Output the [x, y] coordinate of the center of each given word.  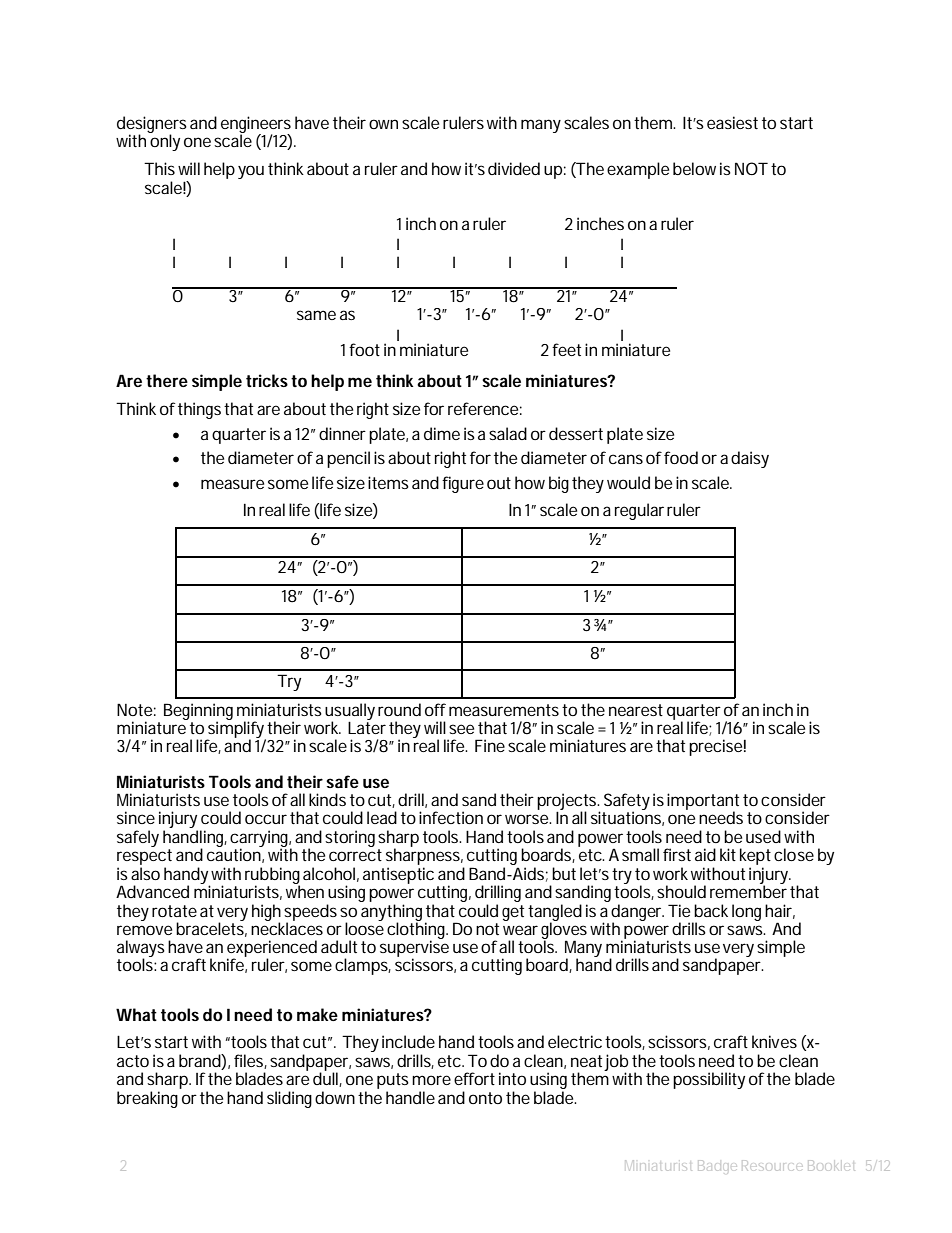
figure [463, 484]
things [199, 410]
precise [715, 747]
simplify [235, 729]
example [638, 170]
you [251, 172]
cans [626, 459]
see [461, 729]
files [248, 1060]
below [694, 168]
